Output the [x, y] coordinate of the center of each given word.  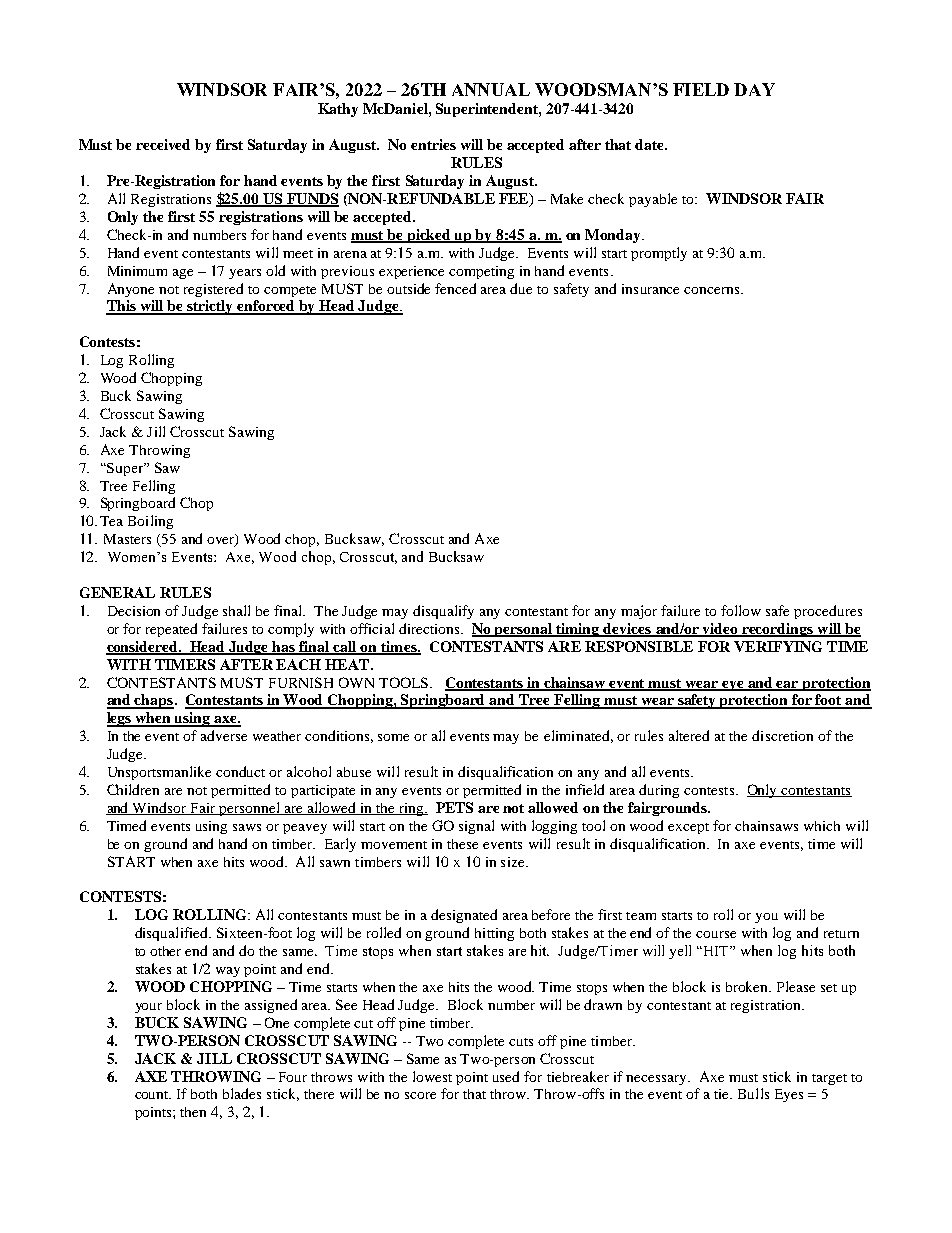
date [650, 144]
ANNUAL [491, 89]
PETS [454, 807]
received [163, 144]
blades [242, 1093]
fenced [455, 288]
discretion [782, 735]
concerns [713, 290]
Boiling [150, 522]
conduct [240, 771]
